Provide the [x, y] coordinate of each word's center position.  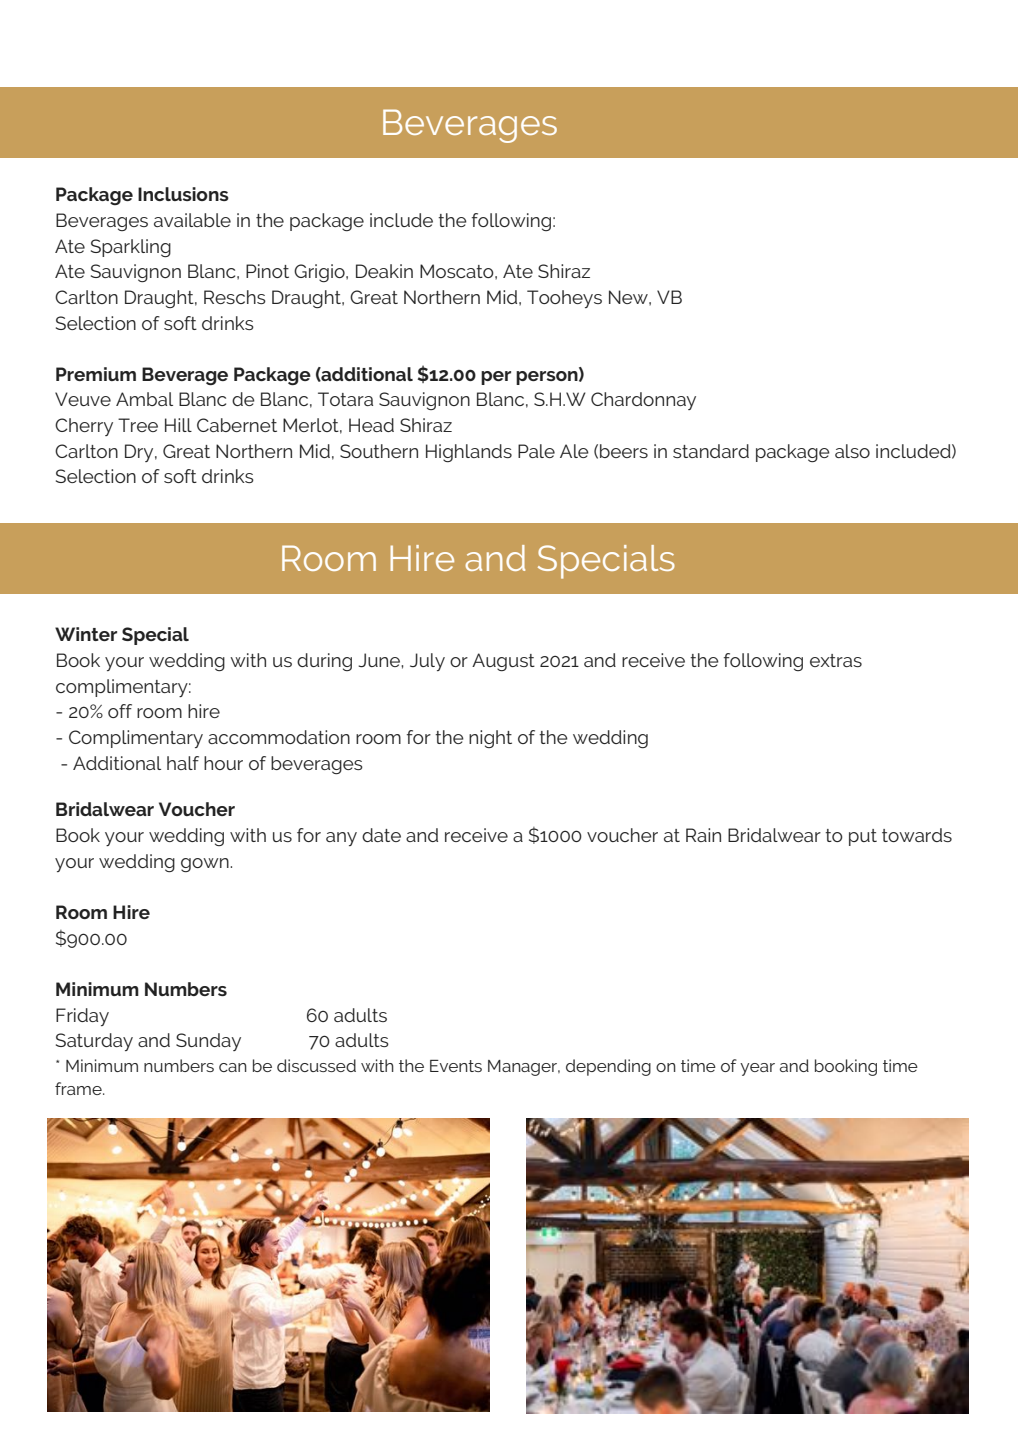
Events [456, 1066]
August [503, 662]
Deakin [384, 271]
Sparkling [131, 248]
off [120, 711]
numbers [179, 1065]
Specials [606, 562]
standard [711, 451]
